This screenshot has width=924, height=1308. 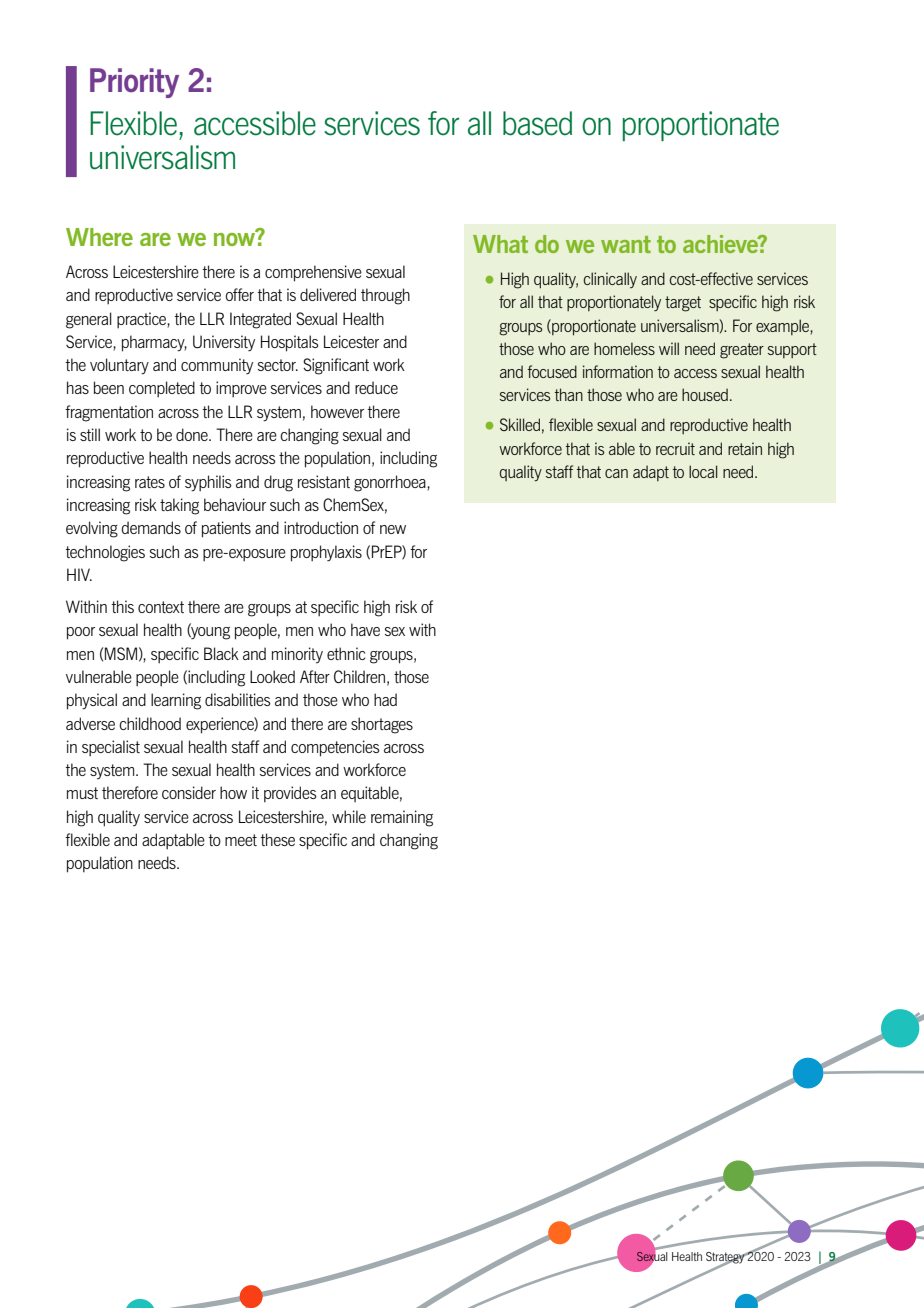 I want to click on reduce, so click(x=376, y=387).
